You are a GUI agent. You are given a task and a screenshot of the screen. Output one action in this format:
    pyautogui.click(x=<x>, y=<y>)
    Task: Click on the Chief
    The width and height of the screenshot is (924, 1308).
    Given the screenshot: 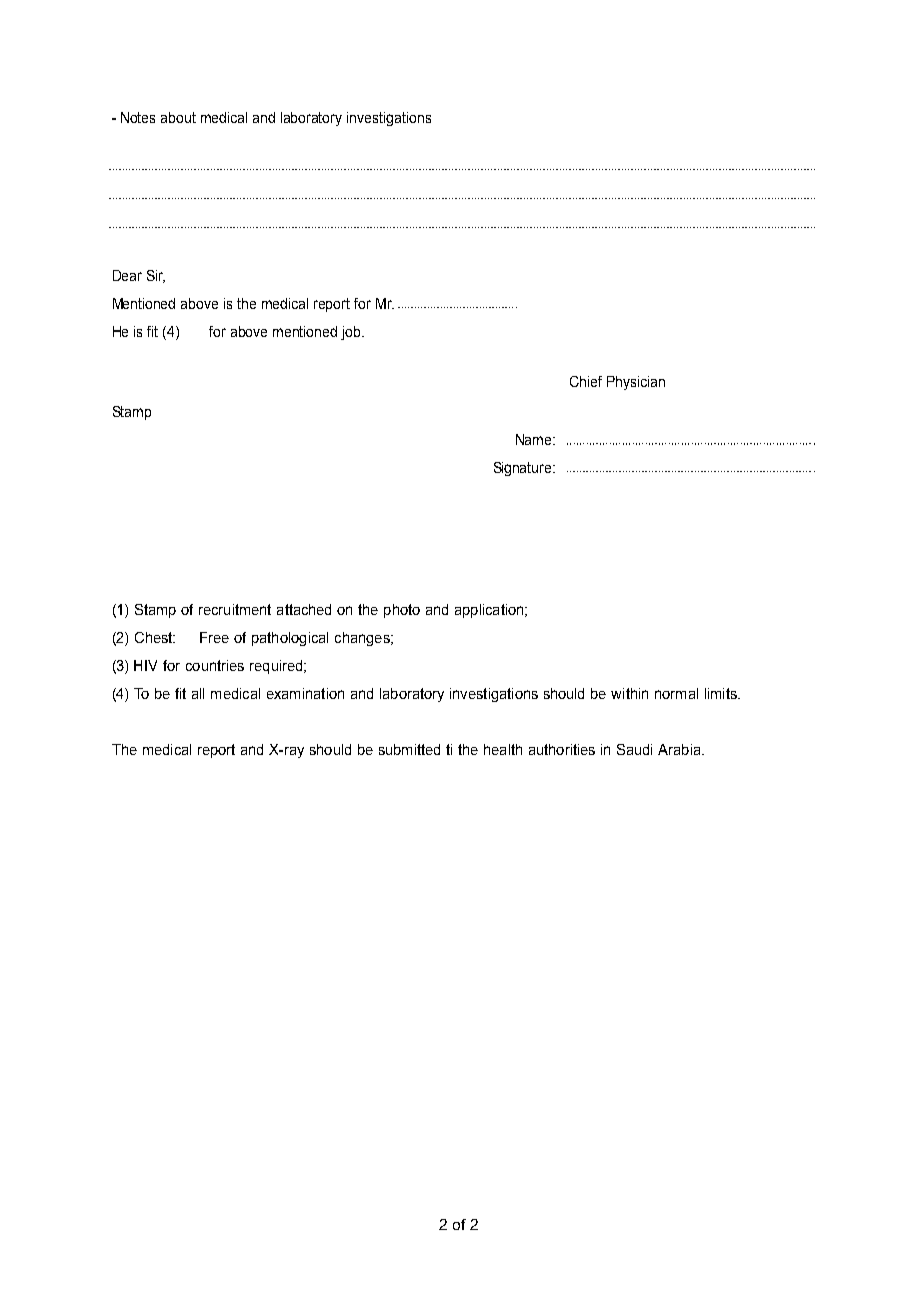 What is the action you would take?
    pyautogui.click(x=586, y=381)
